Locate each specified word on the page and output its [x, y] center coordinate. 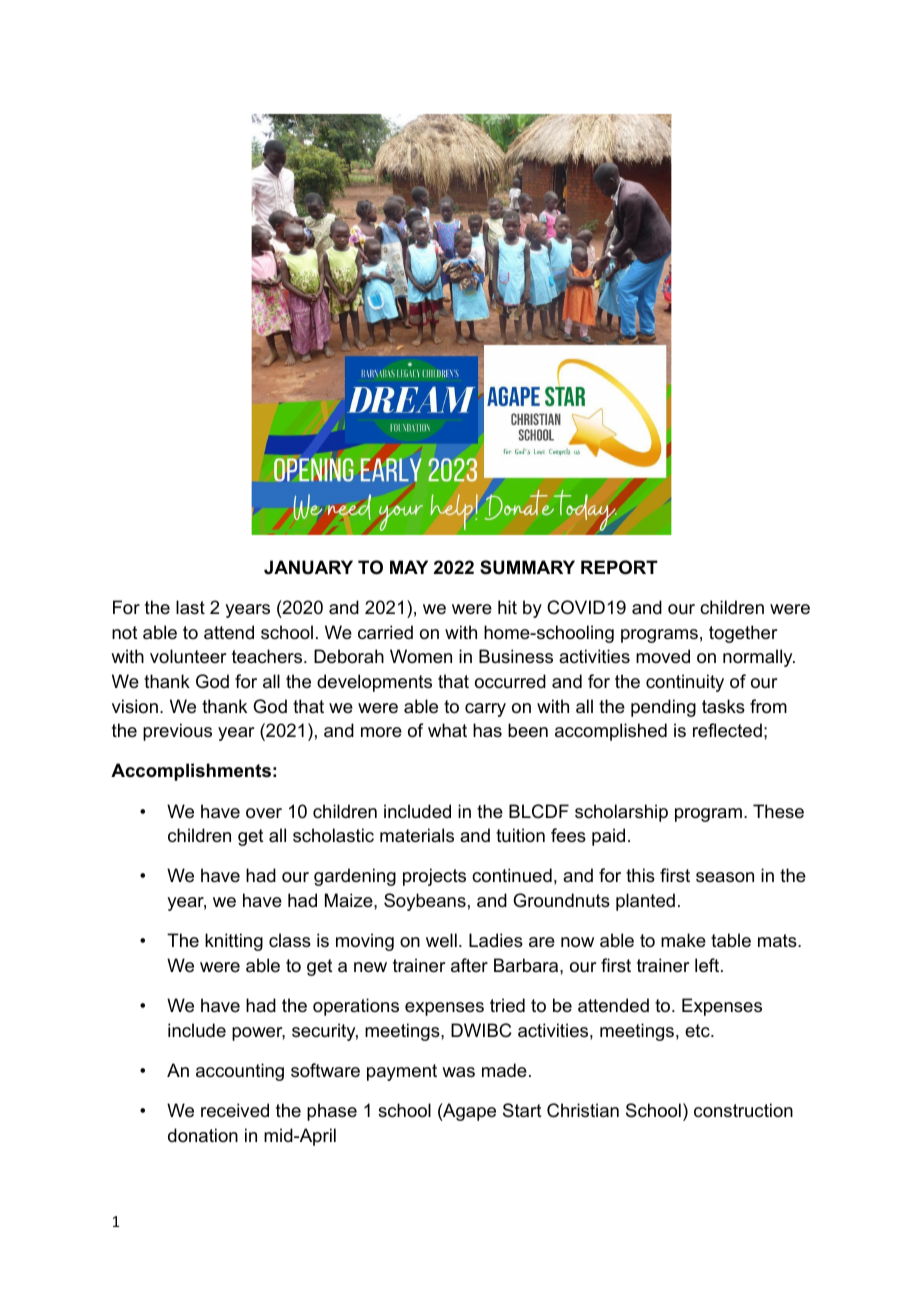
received [235, 1110]
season [725, 877]
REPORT [619, 567]
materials [417, 835]
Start [522, 1110]
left [707, 965]
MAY [409, 567]
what [447, 730]
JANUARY [308, 567]
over [264, 813]
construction [743, 1110]
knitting [234, 942]
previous [177, 732]
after [469, 965]
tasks [723, 706]
